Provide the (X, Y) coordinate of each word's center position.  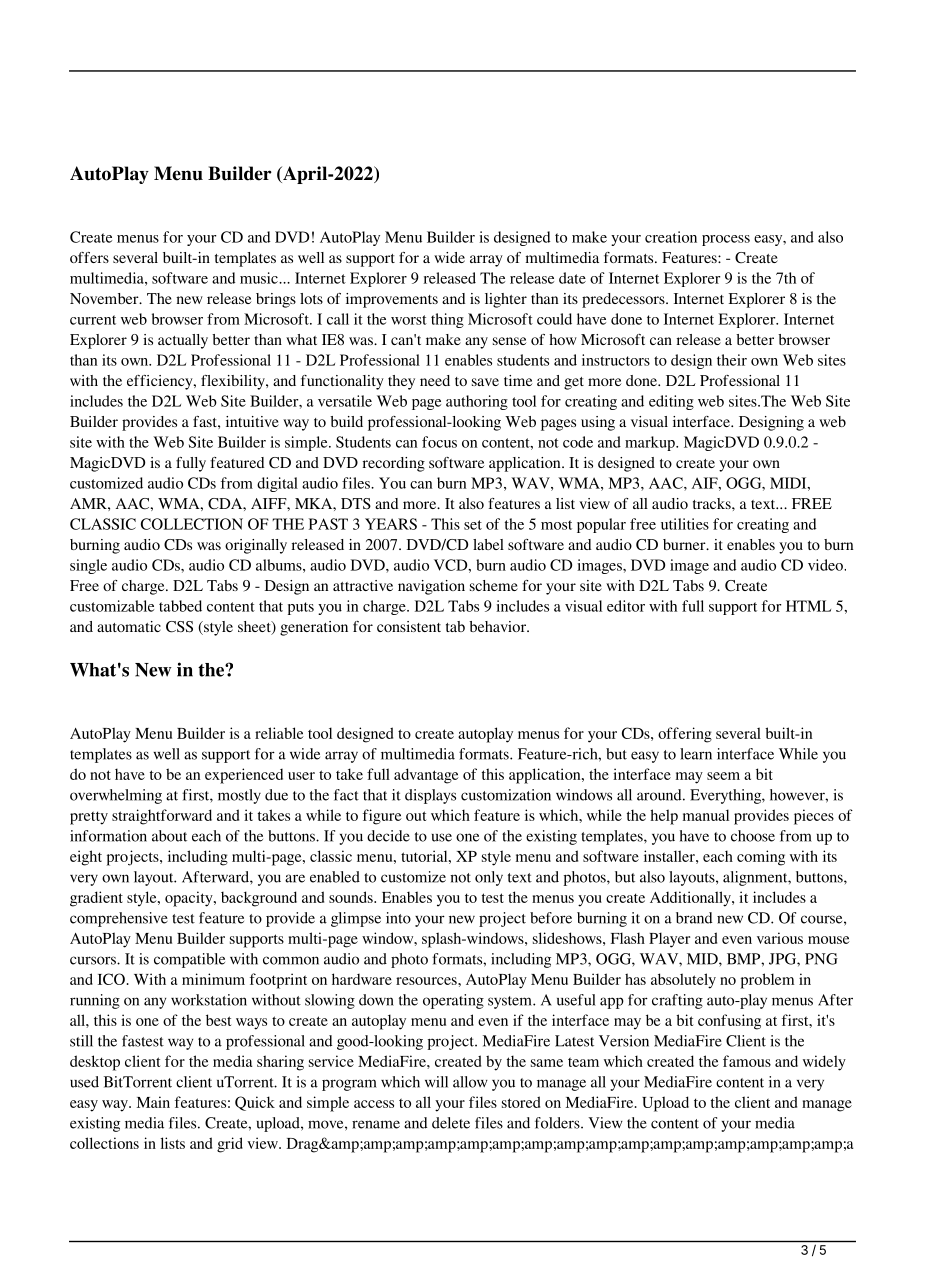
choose (753, 836)
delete (451, 1123)
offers (89, 257)
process (726, 240)
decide (388, 836)
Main (153, 1102)
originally (256, 546)
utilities (685, 524)
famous (747, 1061)
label (488, 544)
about (169, 836)
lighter (506, 300)
